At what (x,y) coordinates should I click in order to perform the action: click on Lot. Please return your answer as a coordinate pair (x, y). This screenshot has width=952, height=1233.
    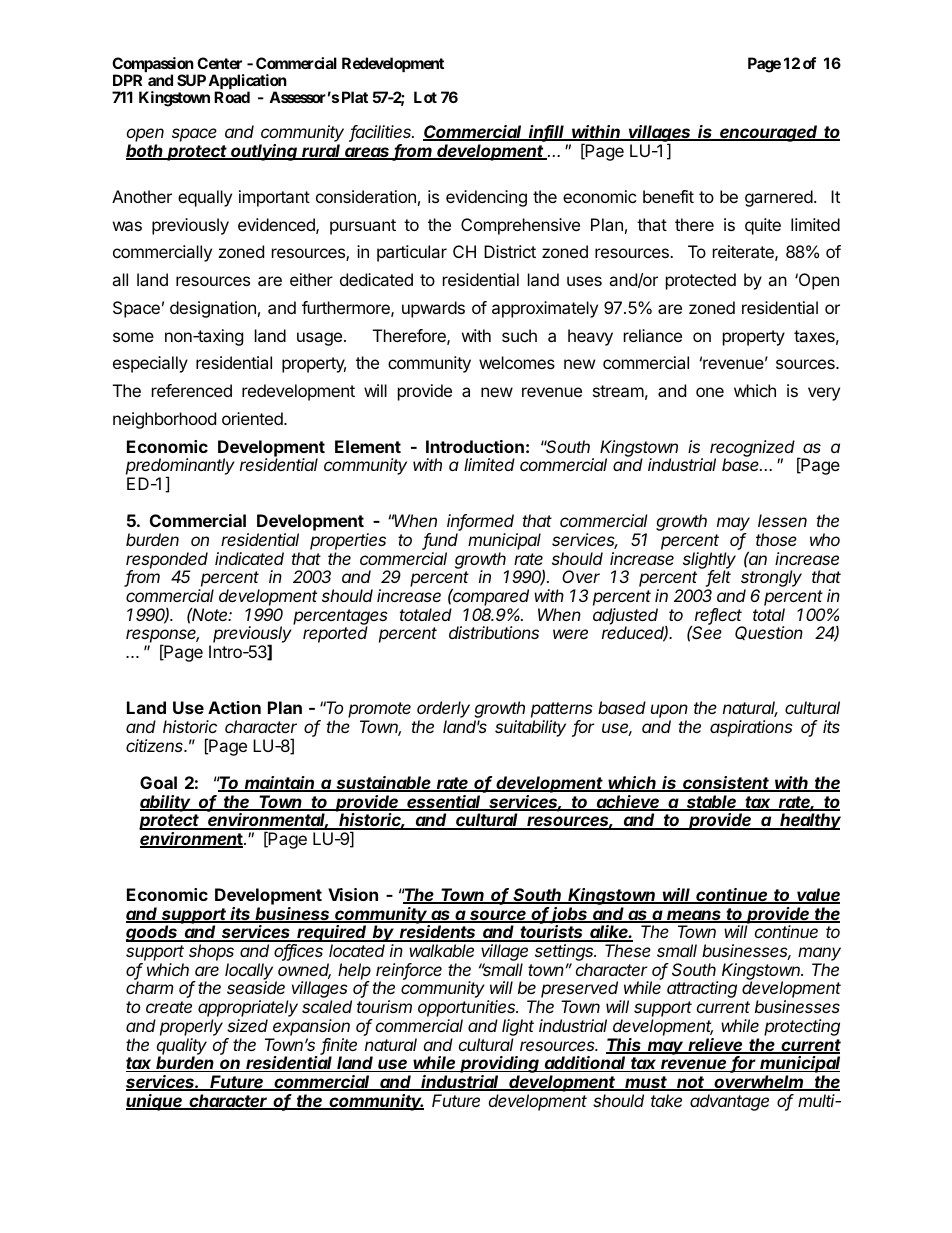
    Looking at the image, I should click on (425, 97).
